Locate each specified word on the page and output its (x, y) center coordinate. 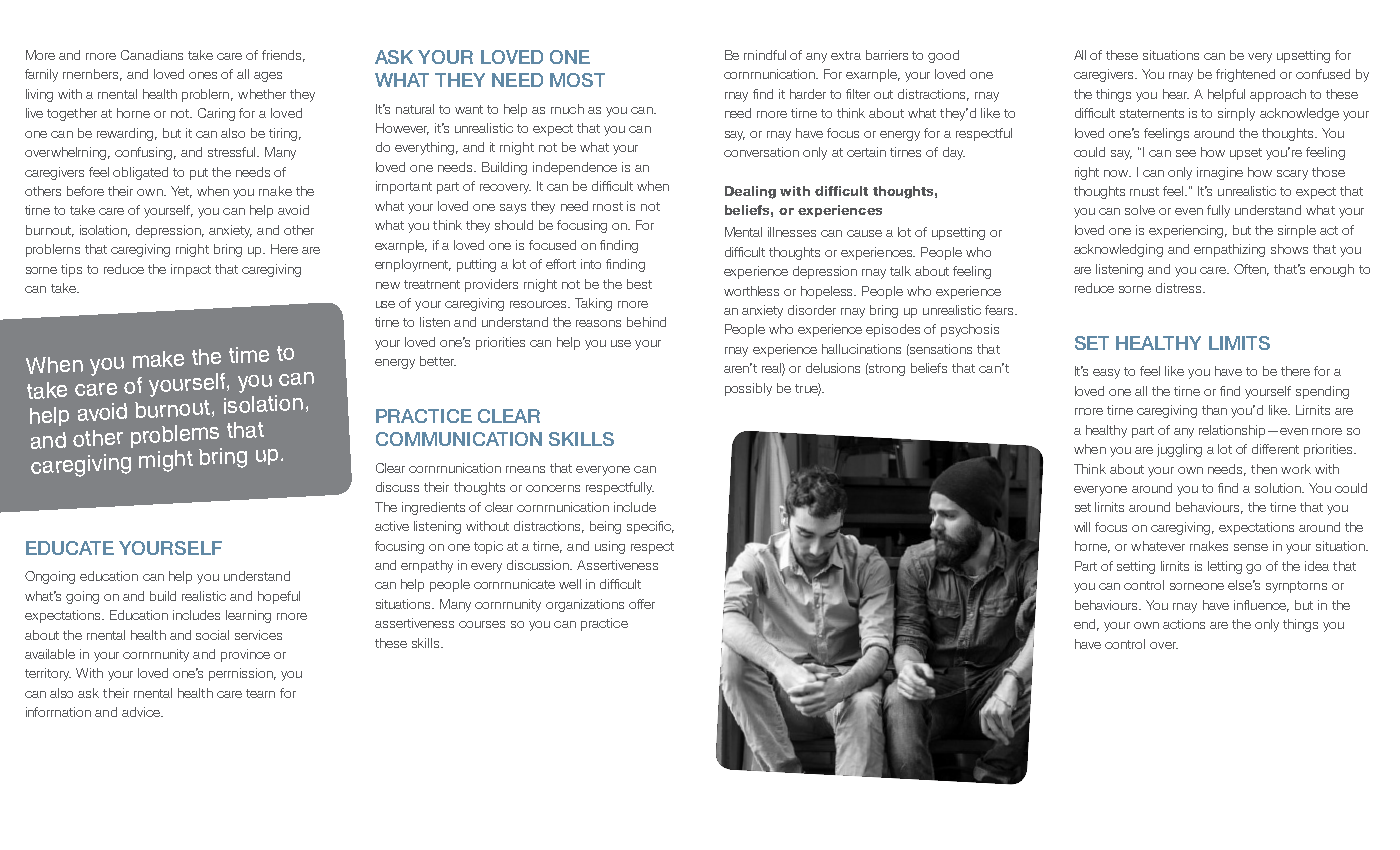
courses (482, 624)
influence (1261, 606)
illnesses (792, 232)
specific (650, 527)
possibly (748, 389)
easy (1106, 374)
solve (1140, 210)
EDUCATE (70, 548)
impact (191, 270)
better (438, 361)
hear (1176, 94)
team (260, 693)
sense (1251, 547)
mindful (765, 55)
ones (203, 75)
